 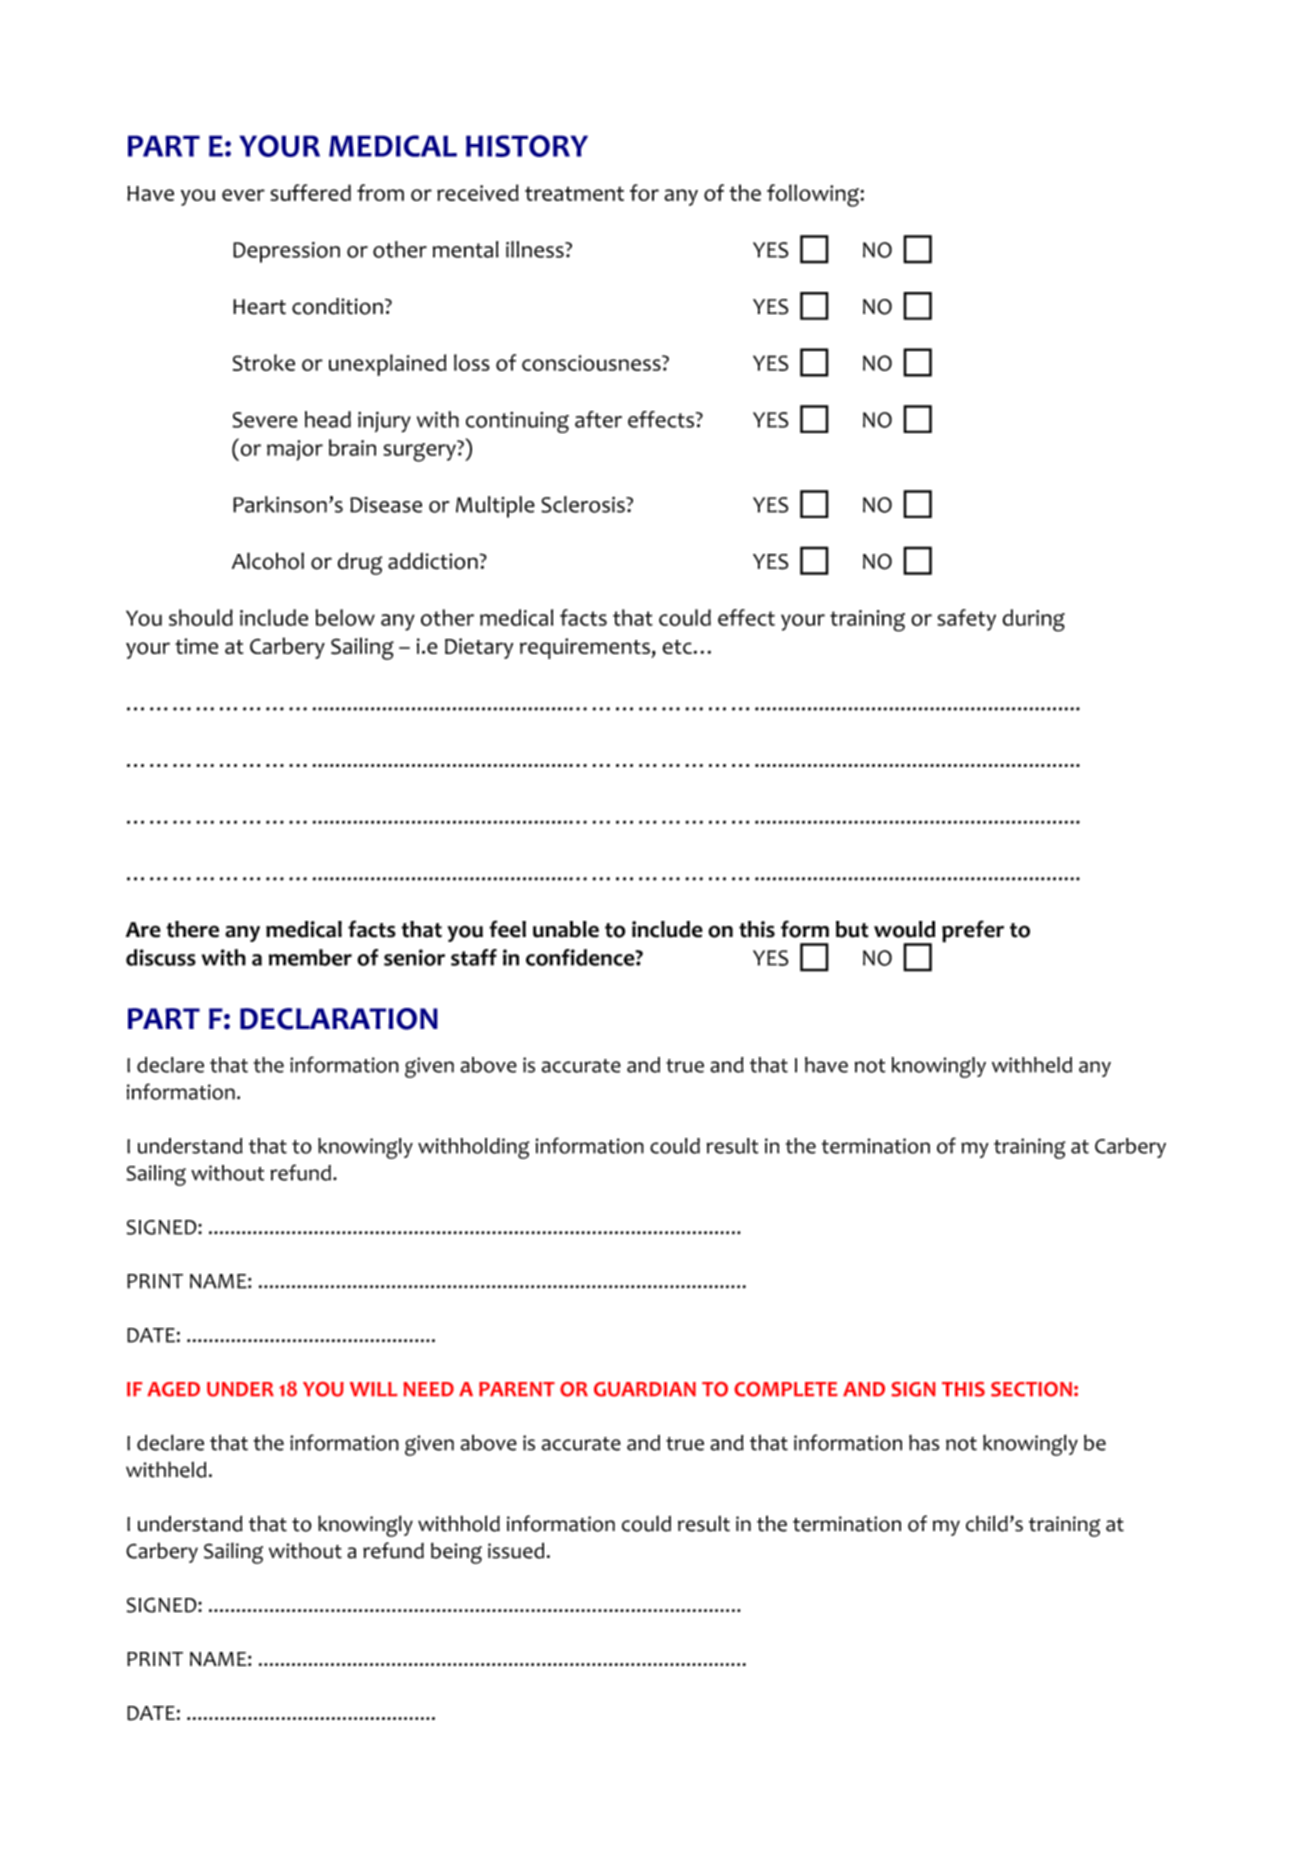 I want to click on suffered, so click(x=311, y=192).
